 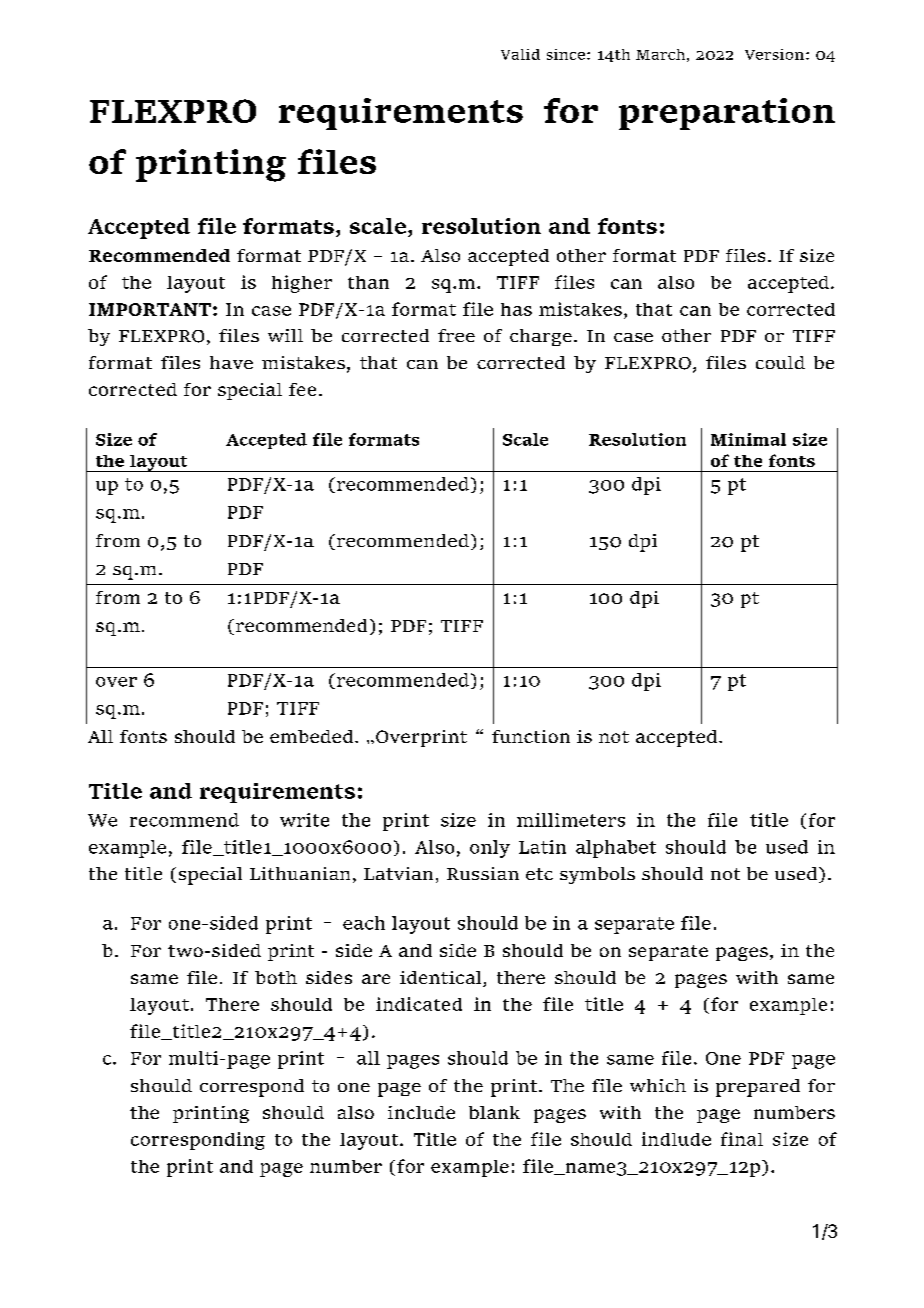 I want to click on which, so click(x=658, y=1085).
